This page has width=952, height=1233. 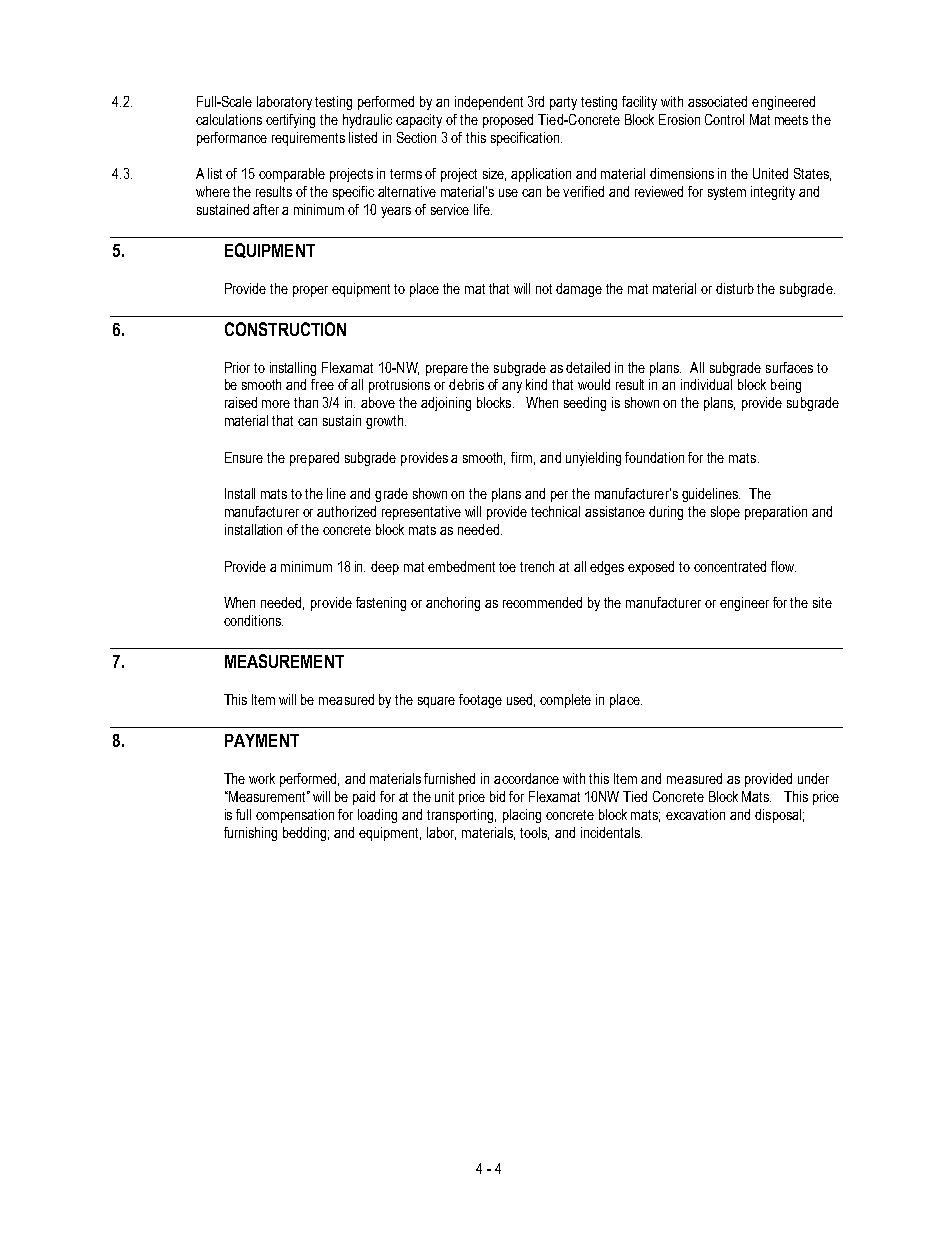 What do you see at coordinates (521, 457) in the page?
I see `firm` at bounding box center [521, 457].
